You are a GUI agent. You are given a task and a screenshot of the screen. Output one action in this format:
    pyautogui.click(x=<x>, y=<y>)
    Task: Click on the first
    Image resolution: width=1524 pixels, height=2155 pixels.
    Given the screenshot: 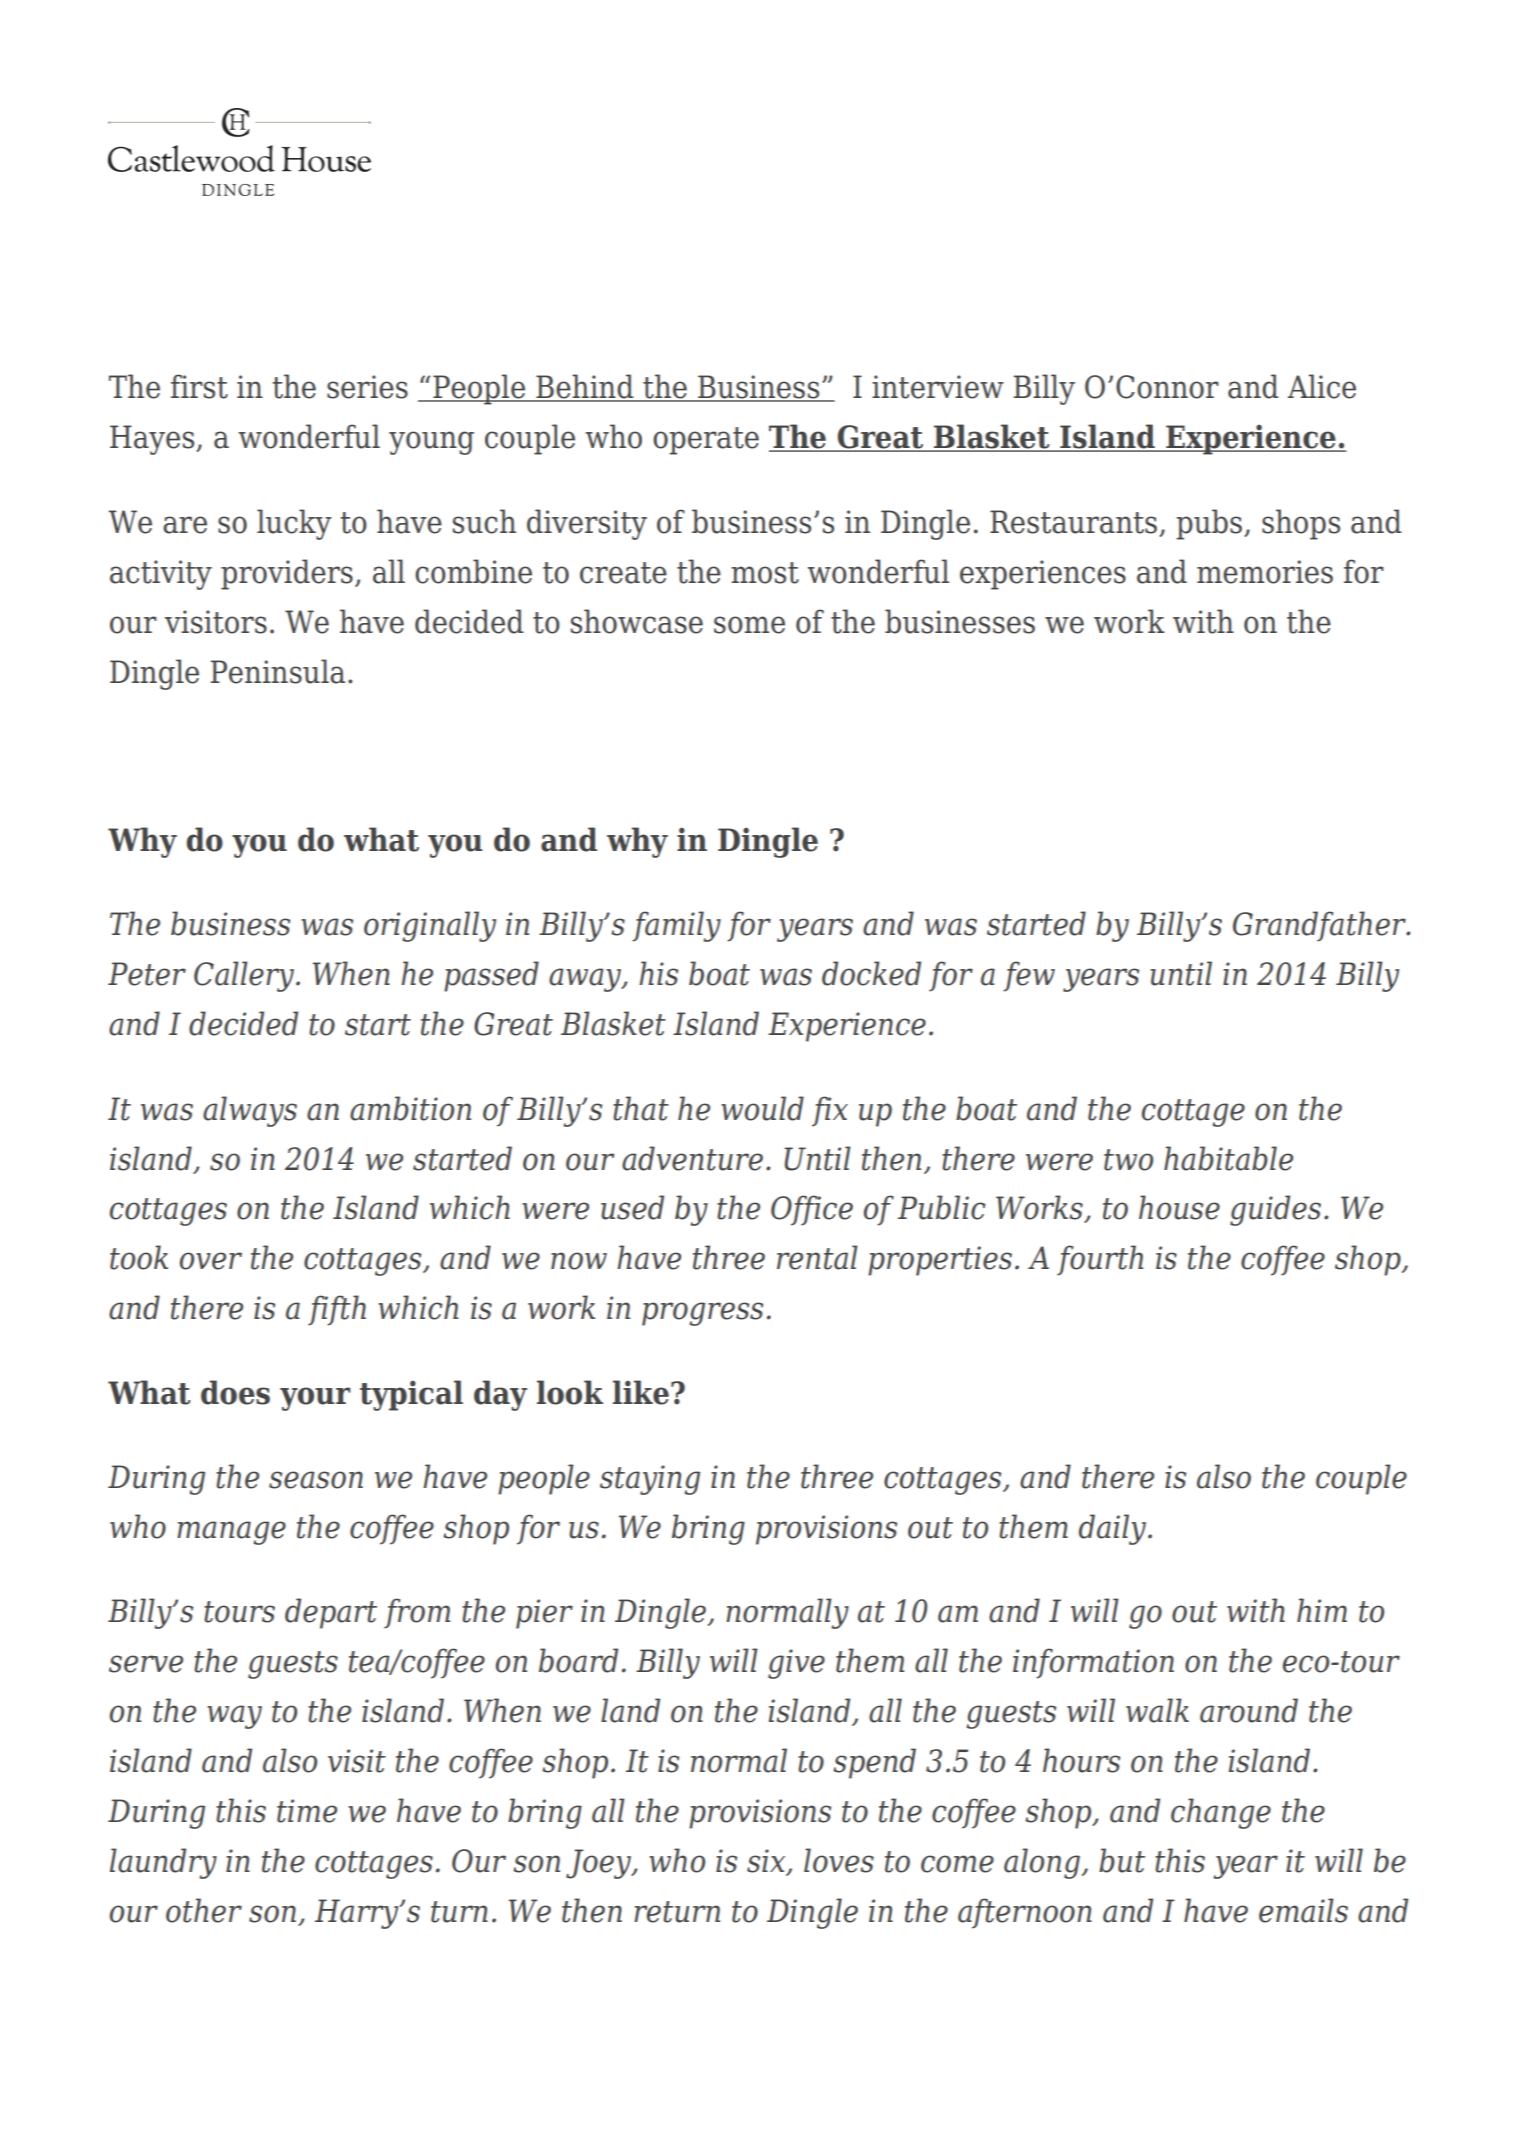 What is the action you would take?
    pyautogui.click(x=199, y=386)
